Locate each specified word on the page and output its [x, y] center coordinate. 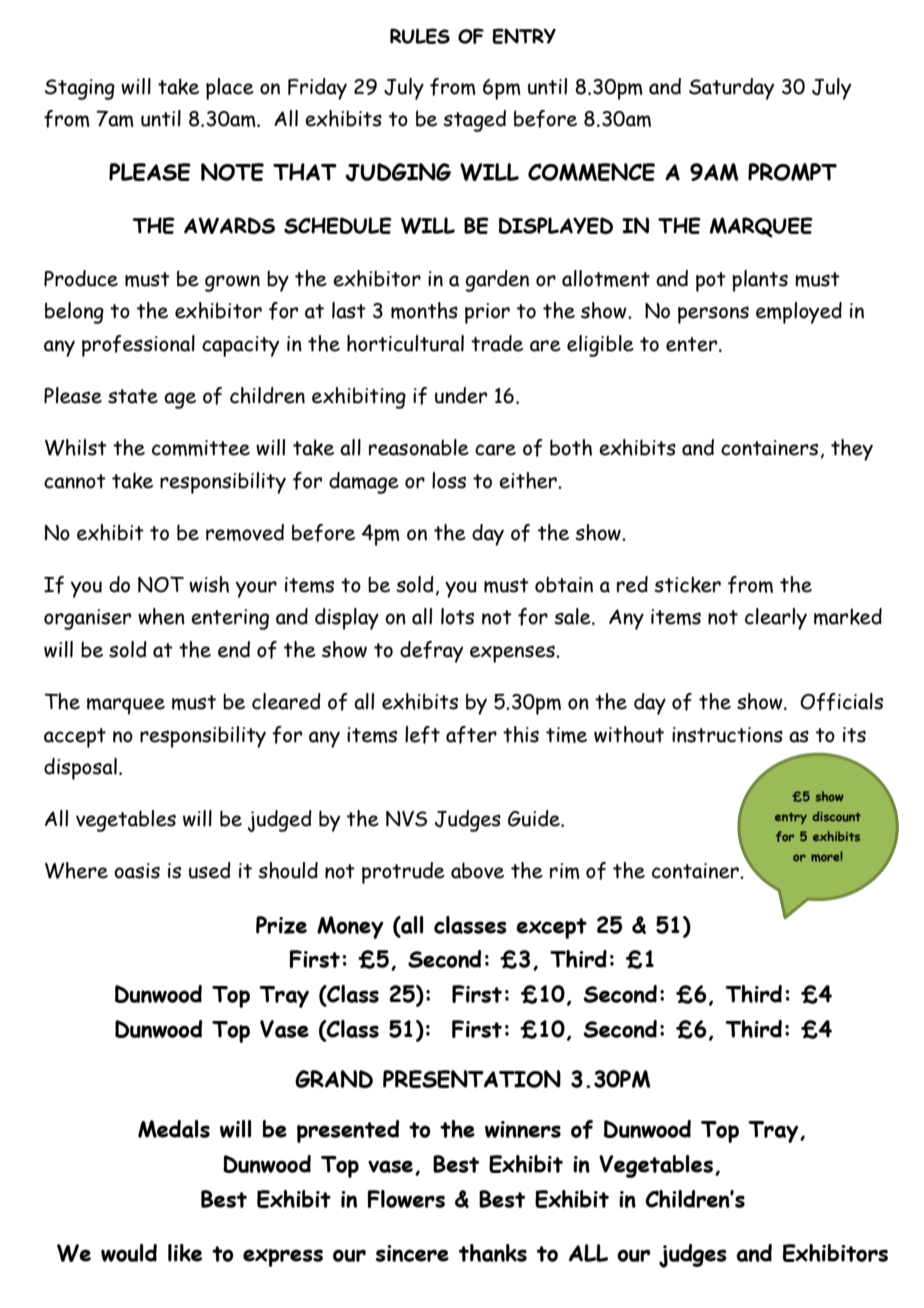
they [852, 450]
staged [474, 121]
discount [836, 816]
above [477, 870]
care [495, 450]
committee [201, 448]
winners [523, 1129]
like [185, 1253]
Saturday [731, 89]
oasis [137, 871]
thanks [493, 1253]
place [230, 89]
